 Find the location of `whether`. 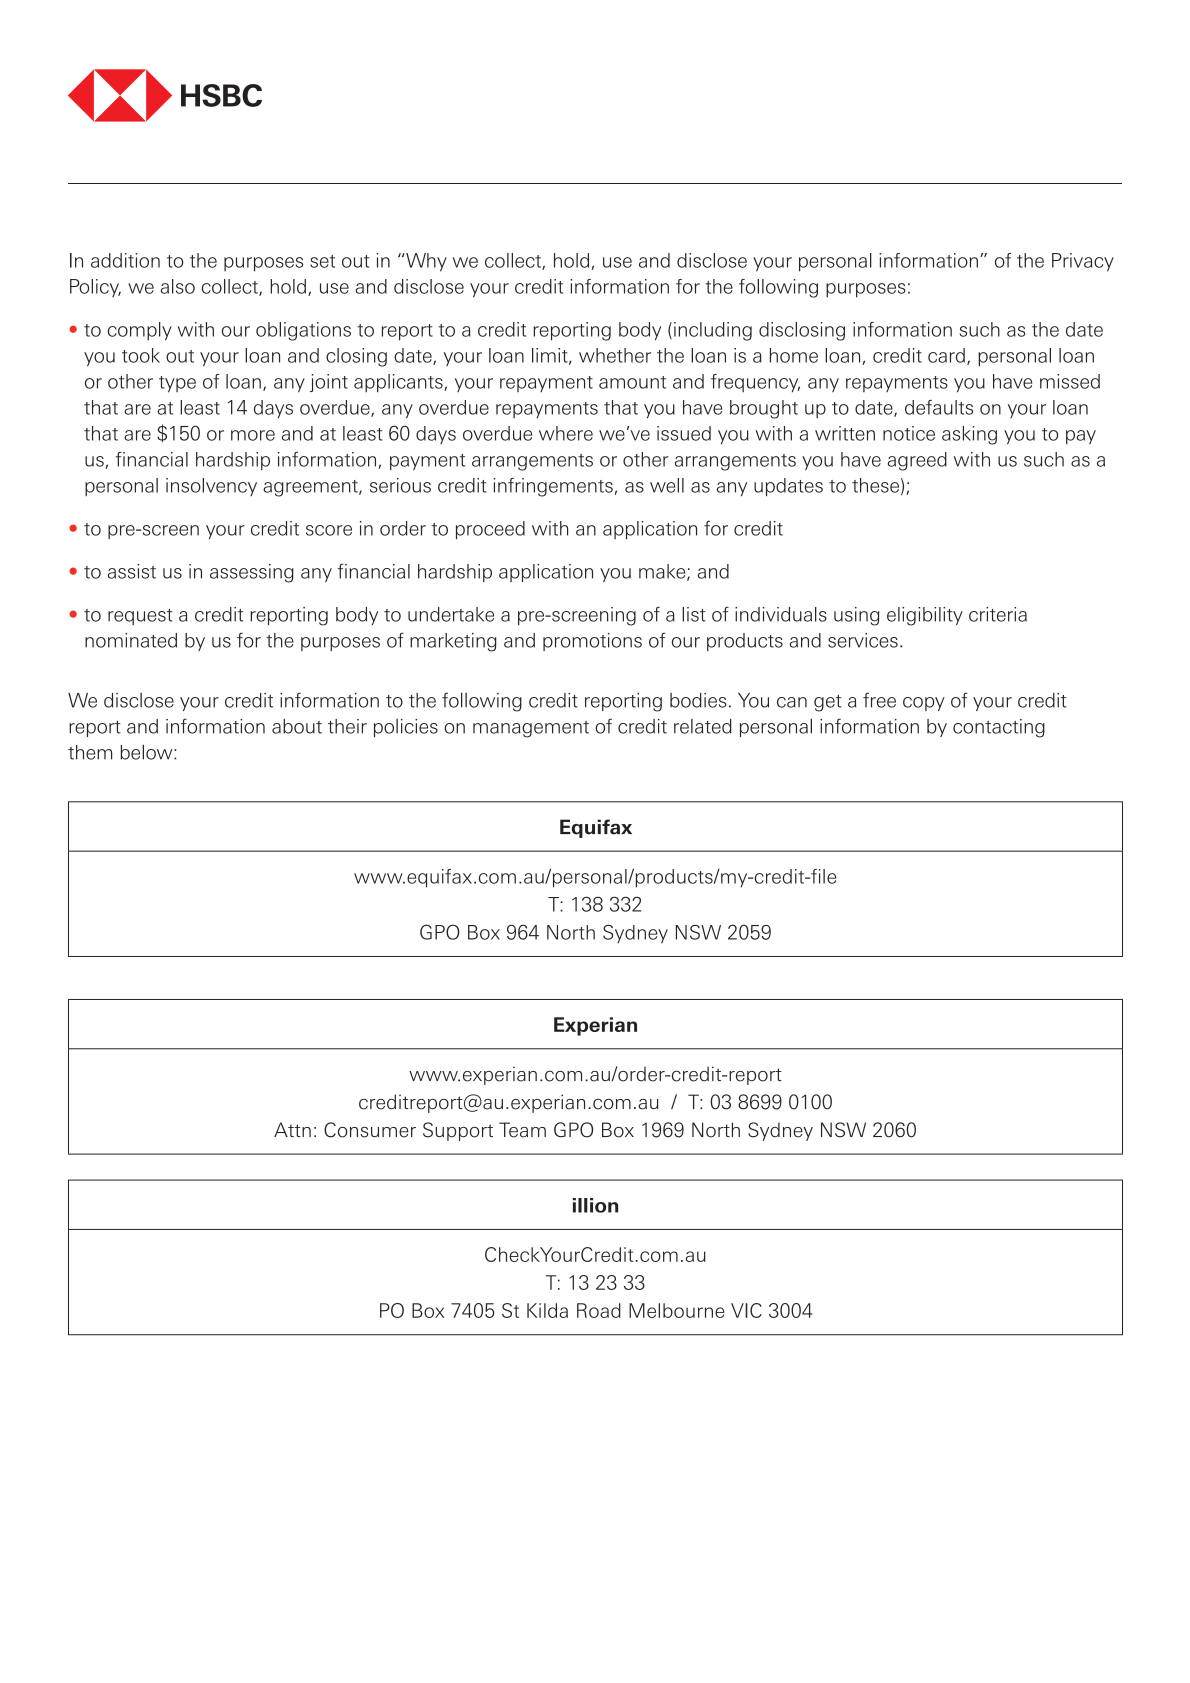

whether is located at coordinates (615, 355).
